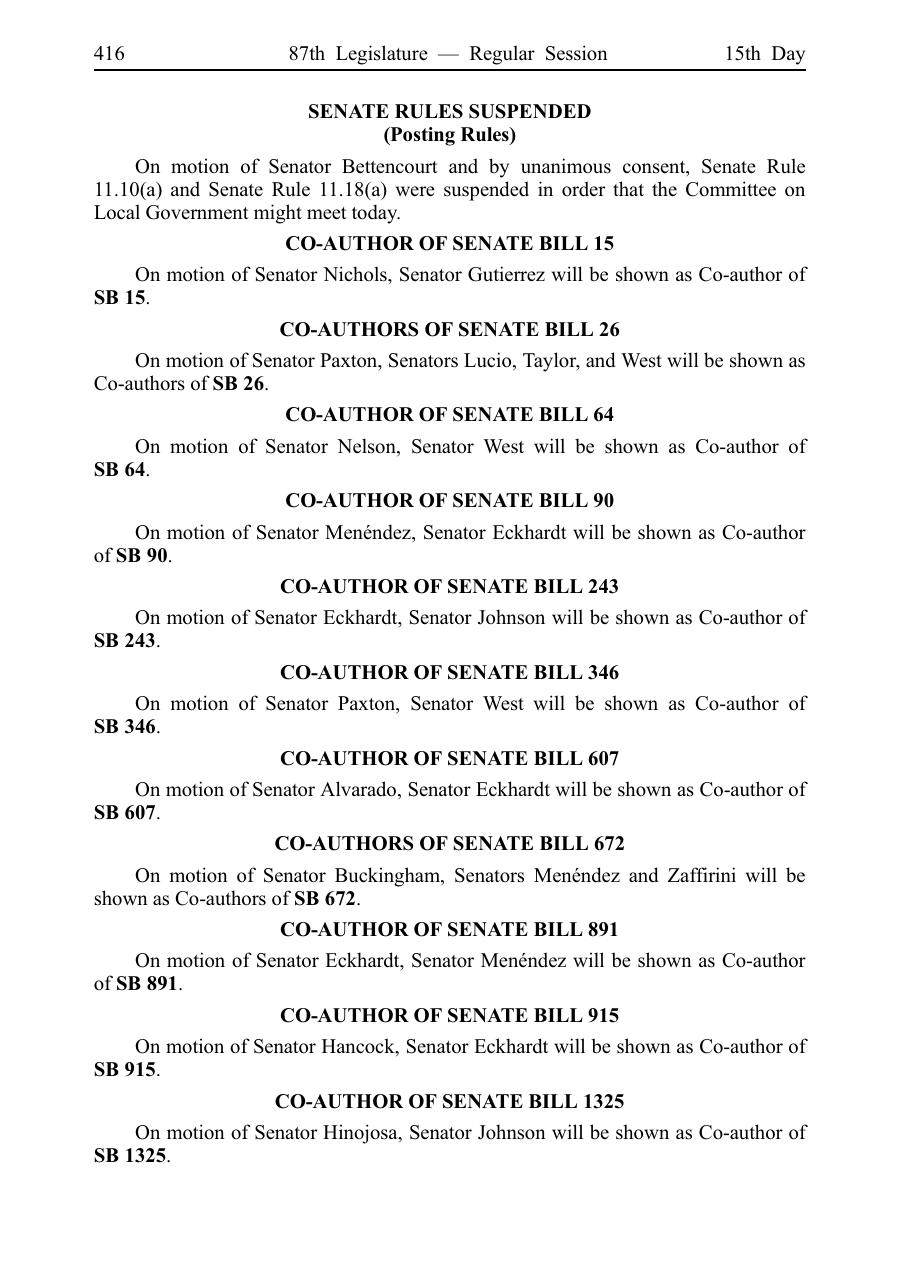 This document has height=1275, width=900. Describe the element at coordinates (506, 274) in the document. I see `Gutierrez` at that location.
